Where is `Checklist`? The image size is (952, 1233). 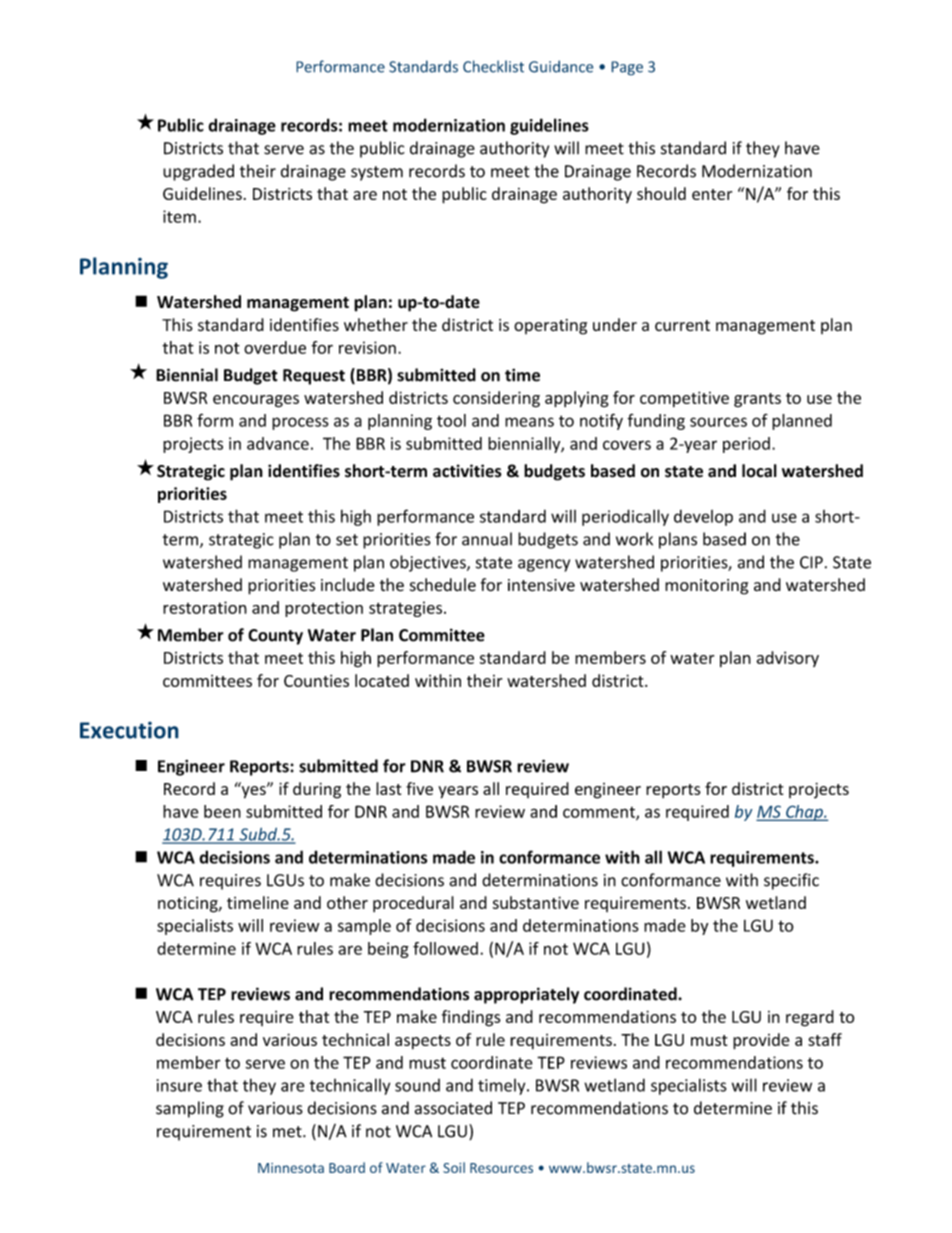 Checklist is located at coordinates (493, 66).
